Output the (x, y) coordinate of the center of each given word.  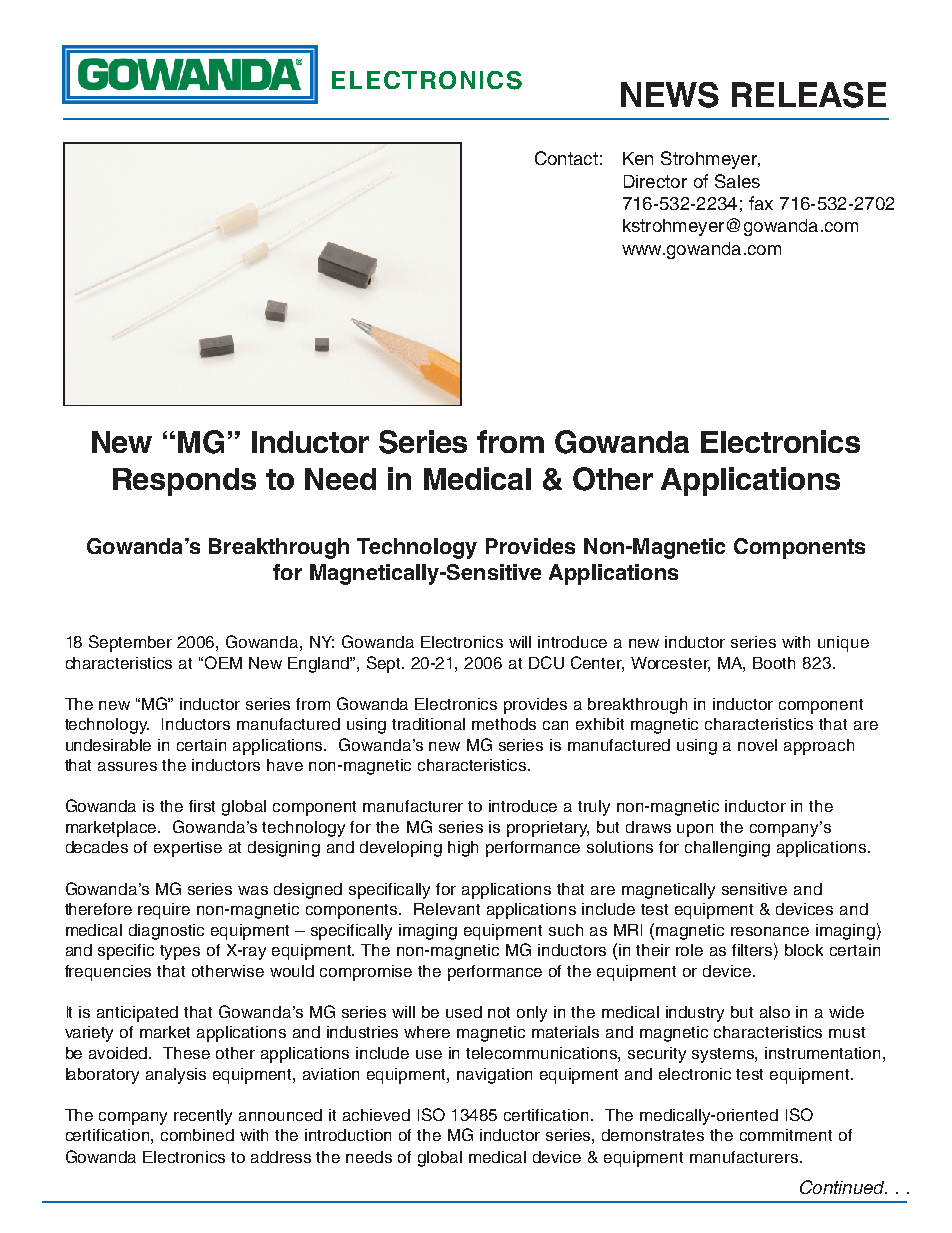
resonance (770, 931)
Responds (184, 482)
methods (504, 724)
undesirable (108, 745)
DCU (546, 662)
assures (127, 766)
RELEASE (809, 95)
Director (655, 181)
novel (757, 745)
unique (843, 644)
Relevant (447, 909)
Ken (638, 158)
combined (197, 1135)
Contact (566, 158)
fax (761, 203)
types (180, 952)
